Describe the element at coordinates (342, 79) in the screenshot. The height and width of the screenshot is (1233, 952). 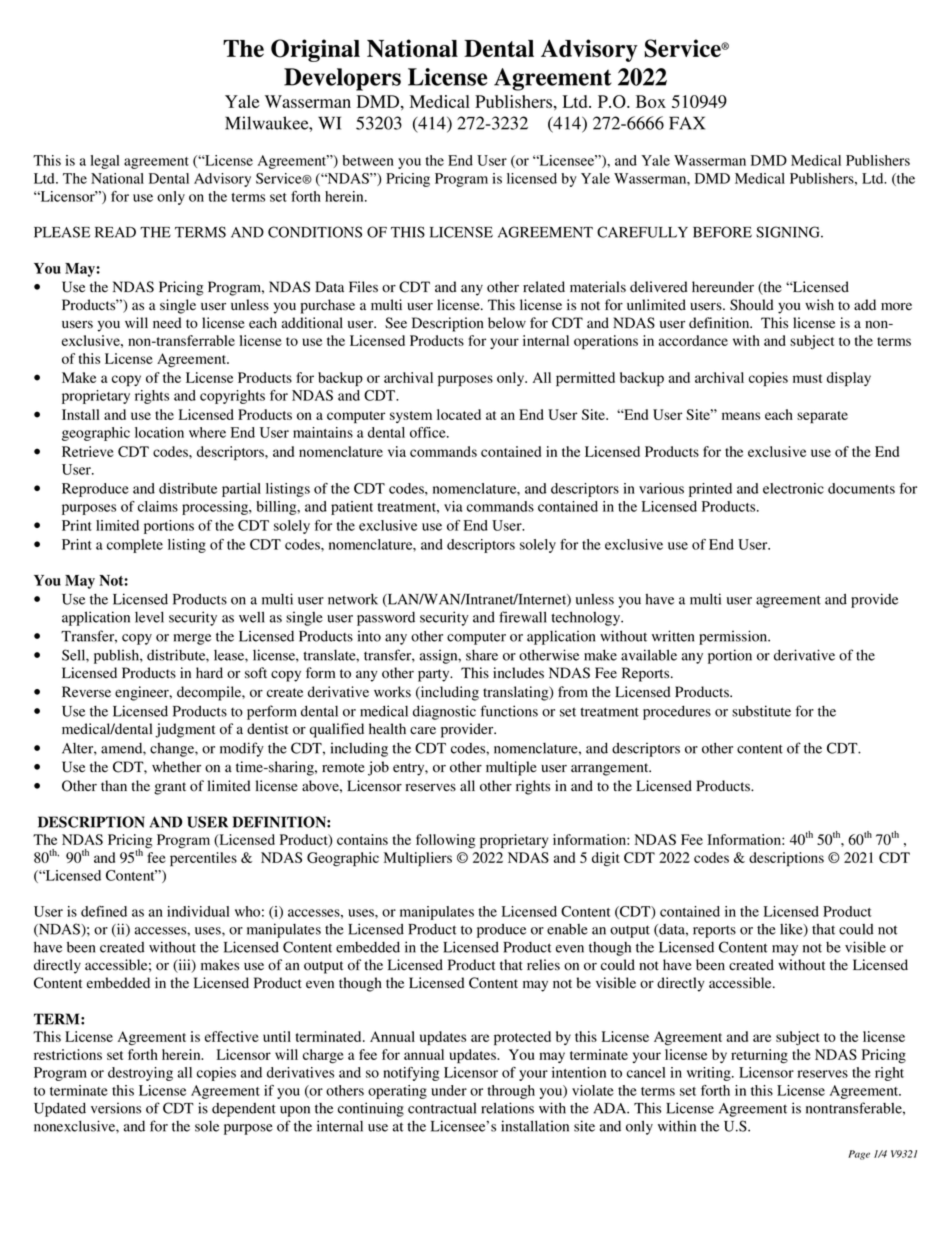
I see `Developers` at that location.
